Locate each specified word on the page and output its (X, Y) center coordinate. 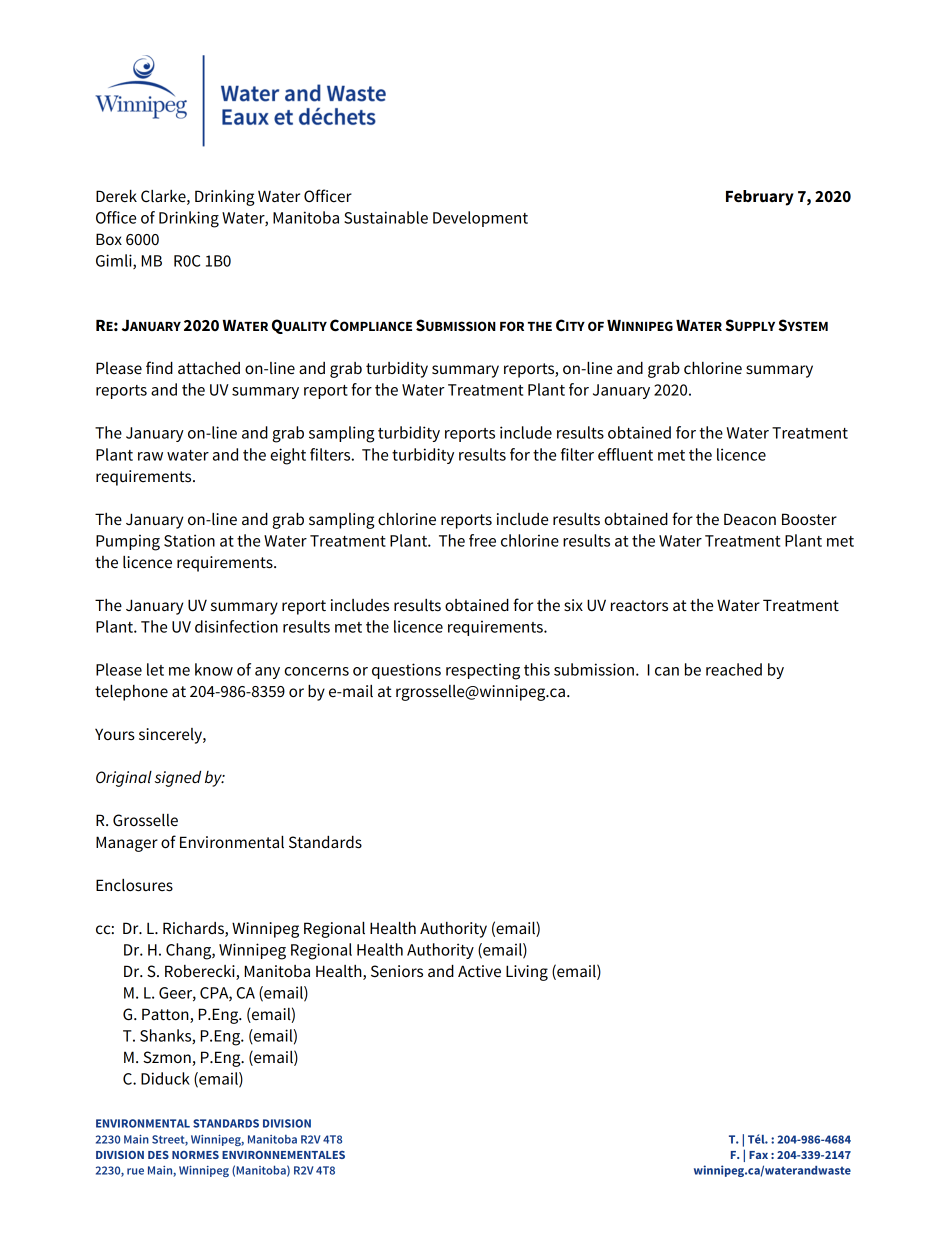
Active (479, 971)
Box (109, 239)
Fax (758, 1155)
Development (480, 219)
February (760, 198)
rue (135, 1171)
